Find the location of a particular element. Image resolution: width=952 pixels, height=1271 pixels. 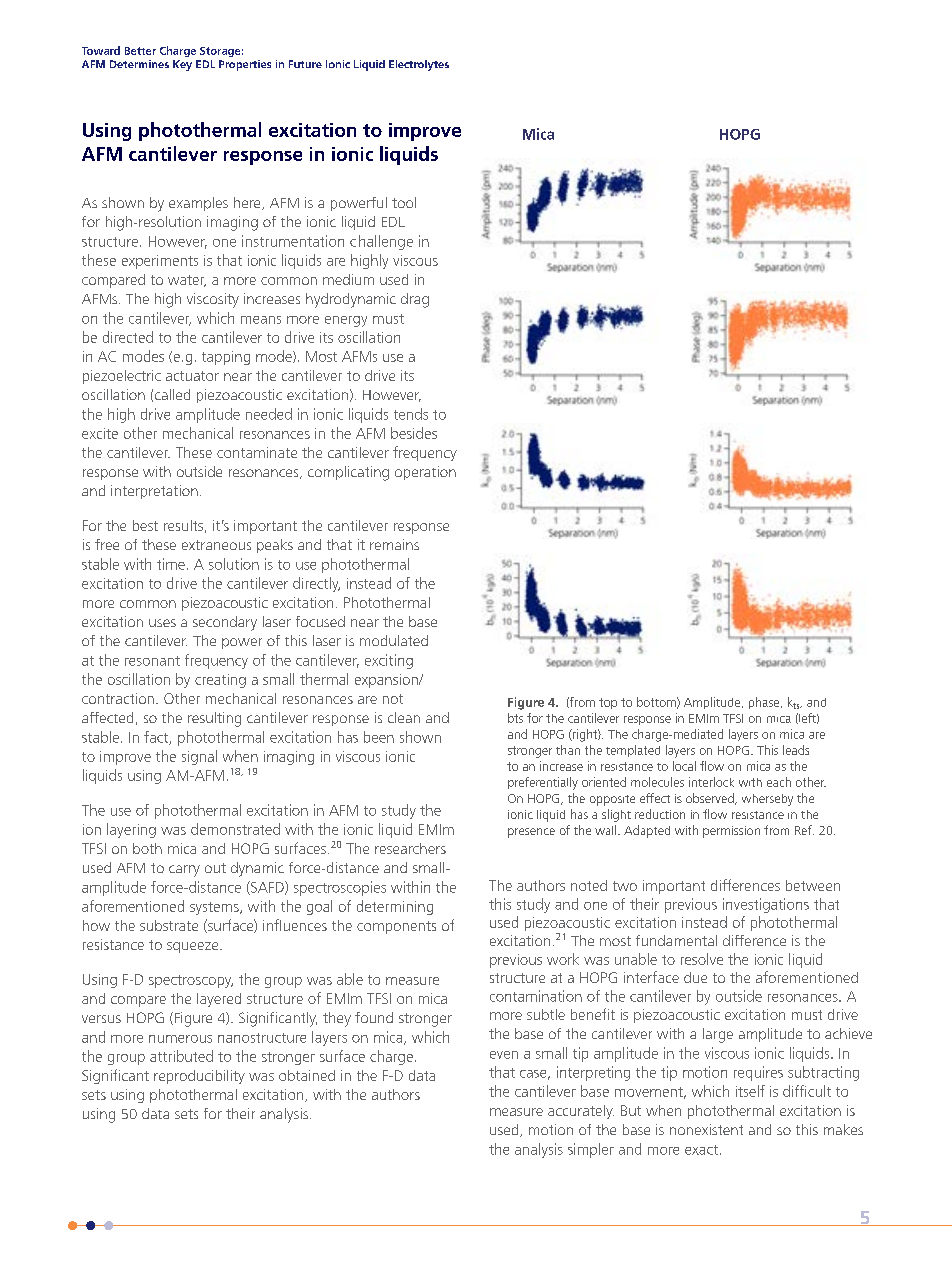

reproducibility is located at coordinates (199, 1077).
